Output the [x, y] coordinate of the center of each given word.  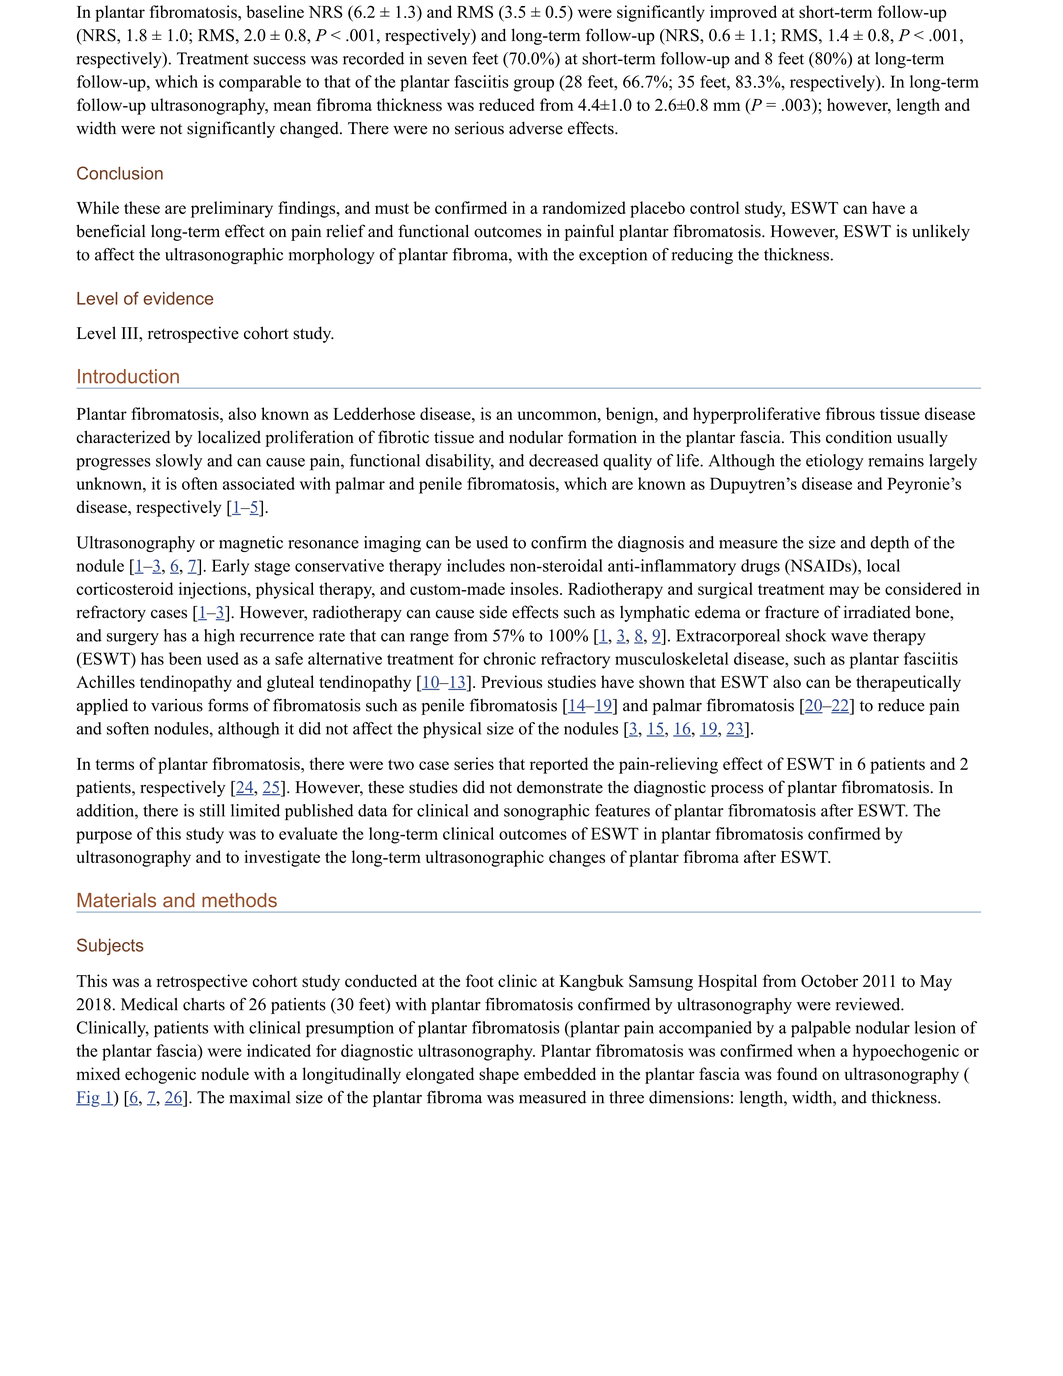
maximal [259, 1097]
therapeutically [908, 683]
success [279, 60]
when [816, 1050]
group [534, 85]
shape [499, 1075]
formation [602, 437]
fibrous [850, 413]
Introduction [128, 376]
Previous [511, 681]
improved [743, 13]
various [177, 705]
